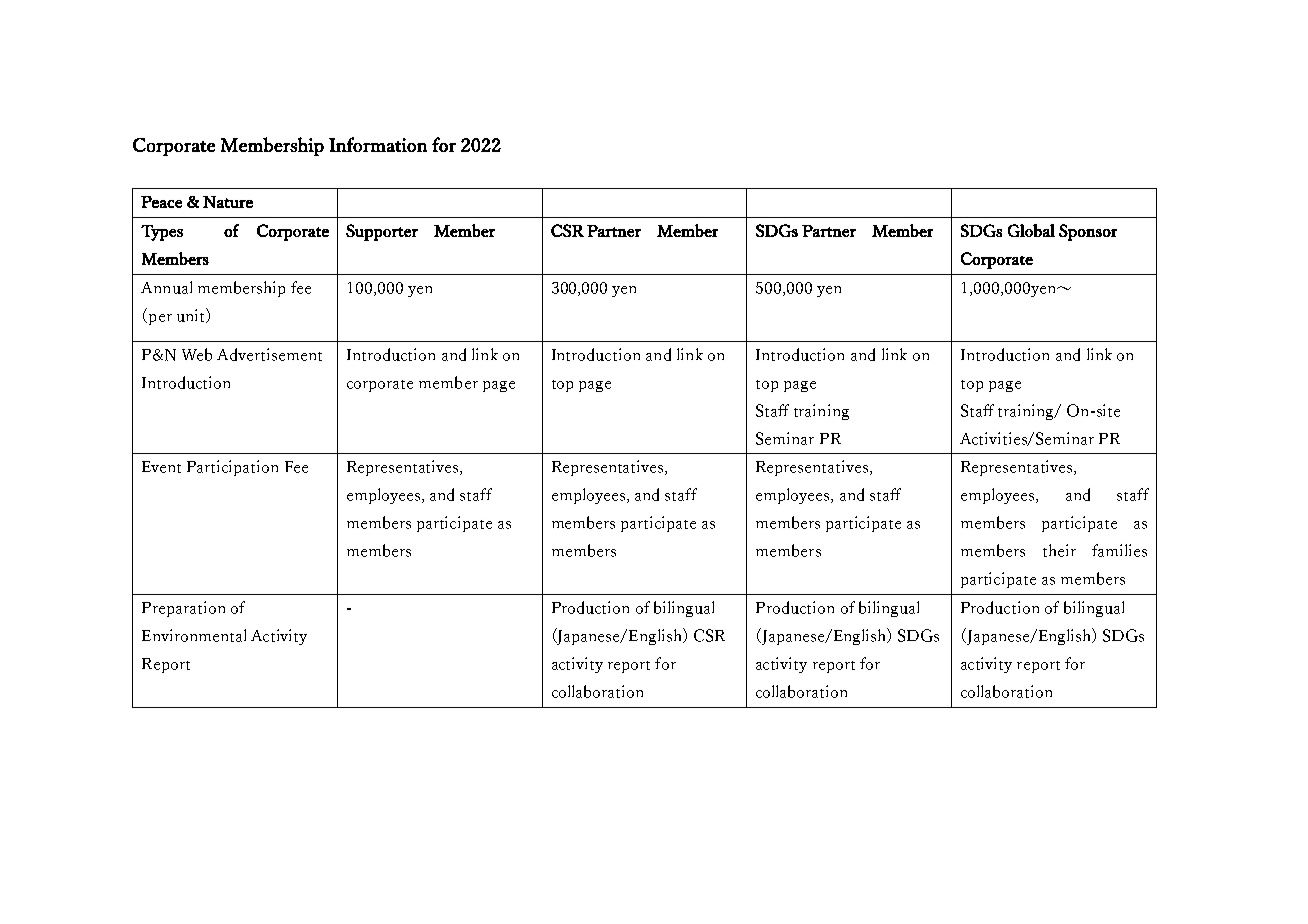 Image resolution: width=1308 pixels, height=924 pixels. Describe the element at coordinates (1031, 230) in the screenshot. I see `Global` at that location.
